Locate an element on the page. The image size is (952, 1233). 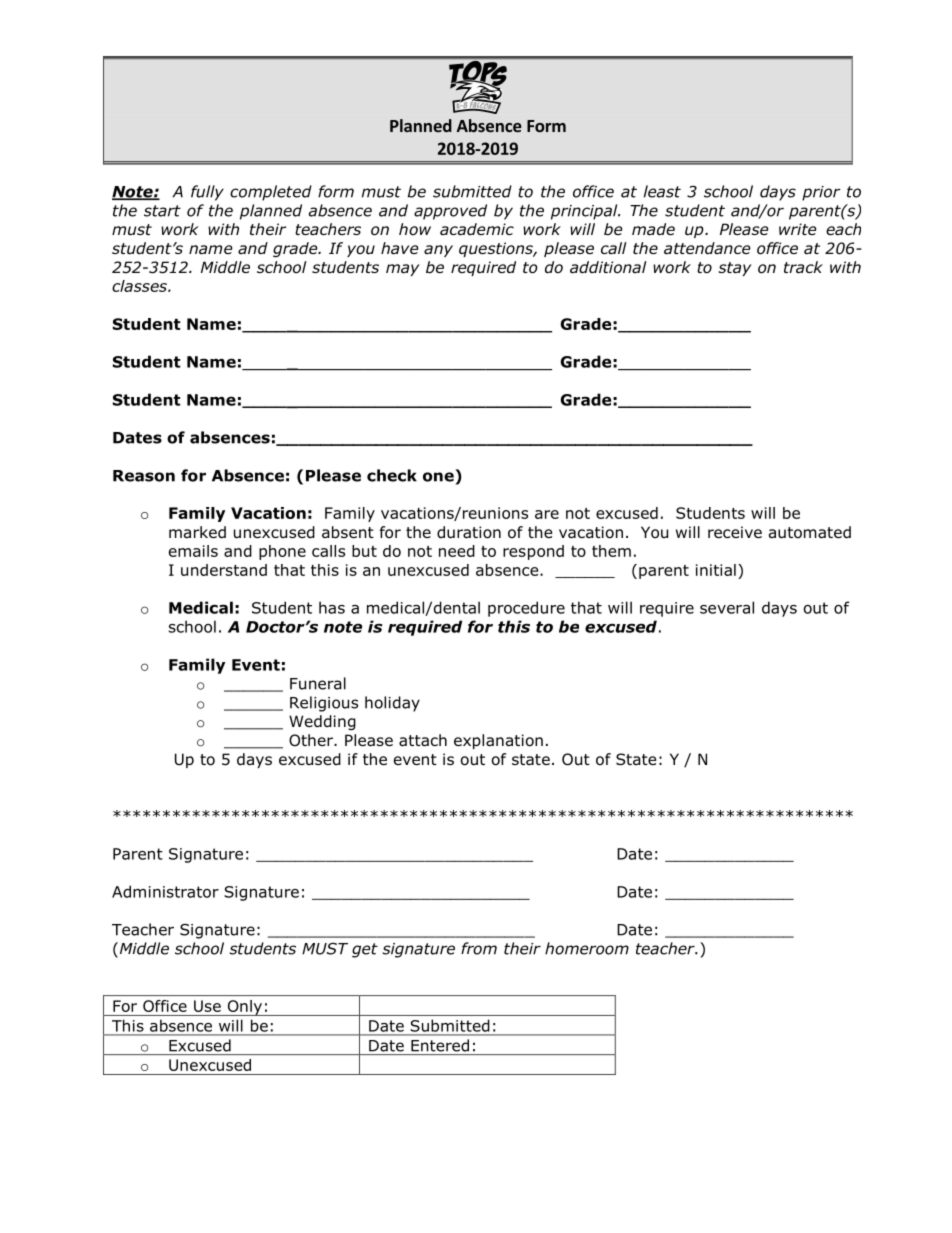
fully is located at coordinates (207, 193).
